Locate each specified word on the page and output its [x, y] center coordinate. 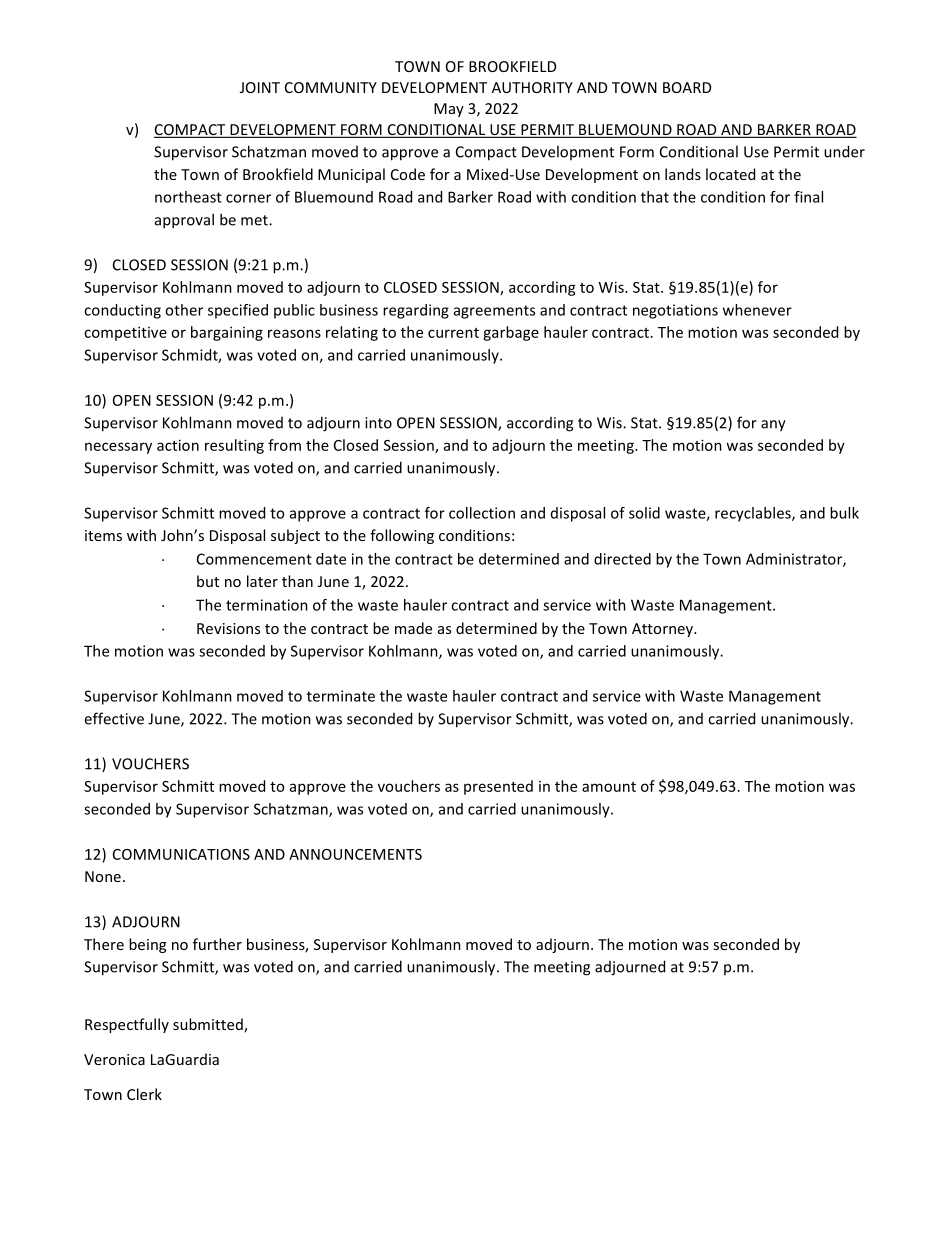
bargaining [227, 333]
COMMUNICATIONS [181, 854]
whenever [757, 310]
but [208, 581]
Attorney [663, 630]
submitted [209, 1025]
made [413, 628]
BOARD [687, 87]
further [217, 944]
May [449, 110]
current [453, 333]
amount [609, 787]
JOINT [260, 87]
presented [498, 787]
